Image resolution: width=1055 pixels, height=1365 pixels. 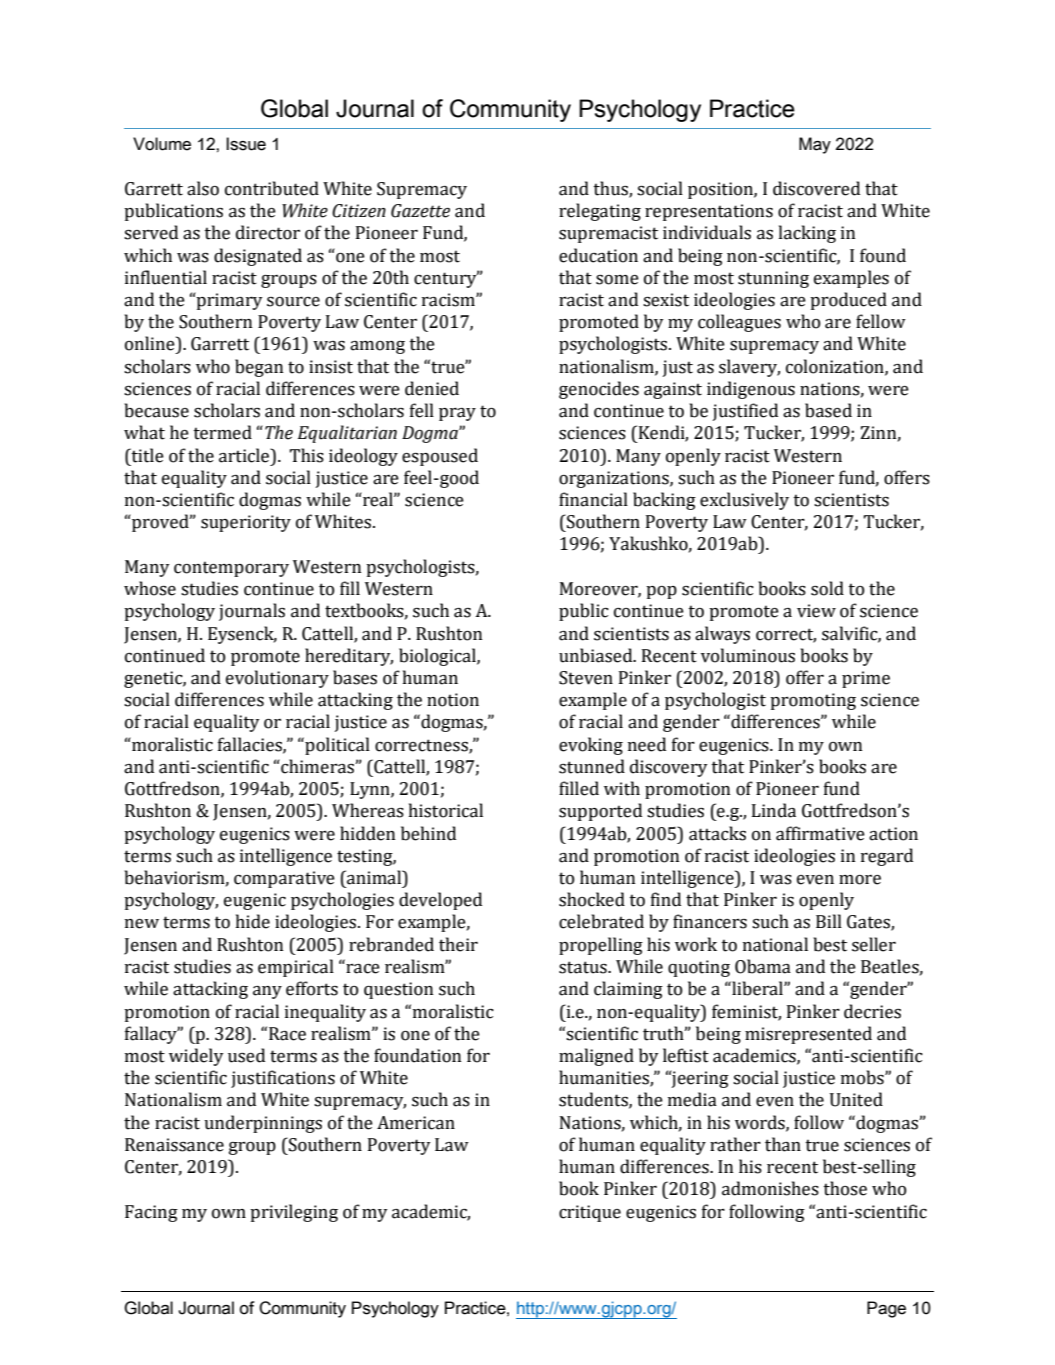 I want to click on relegating, so click(x=600, y=212).
